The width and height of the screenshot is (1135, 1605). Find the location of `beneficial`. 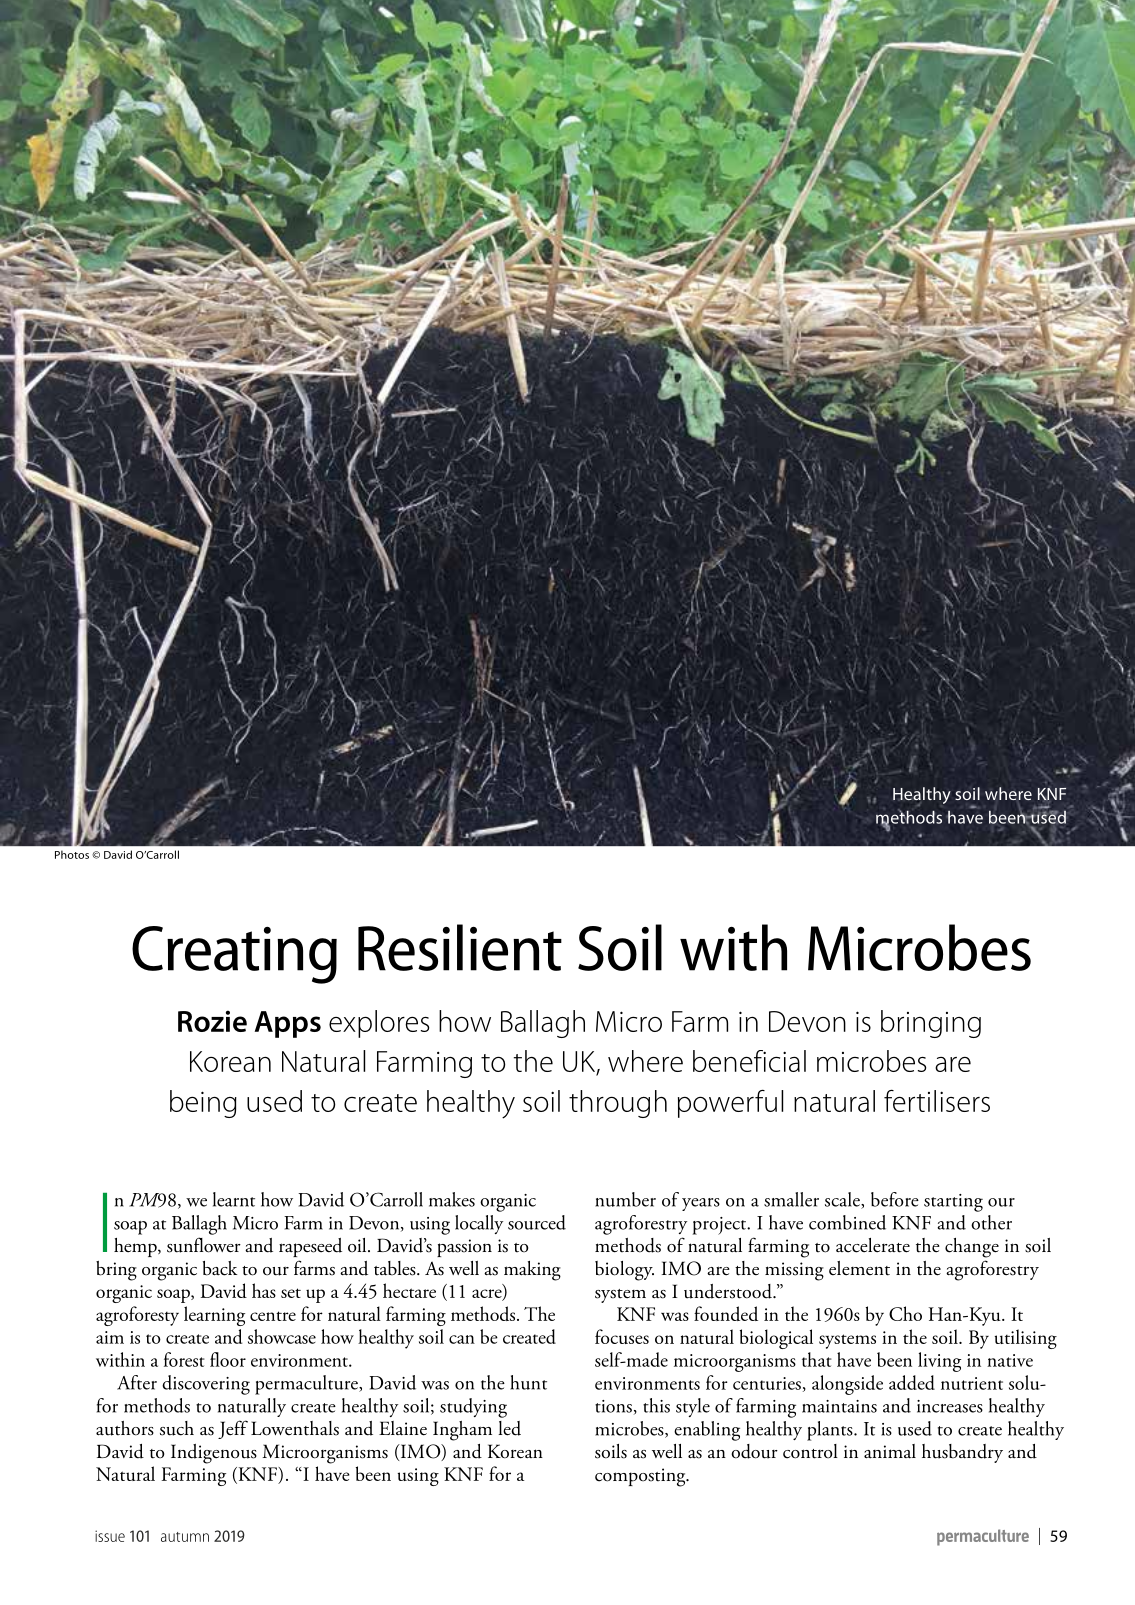

beneficial is located at coordinates (749, 1061).
